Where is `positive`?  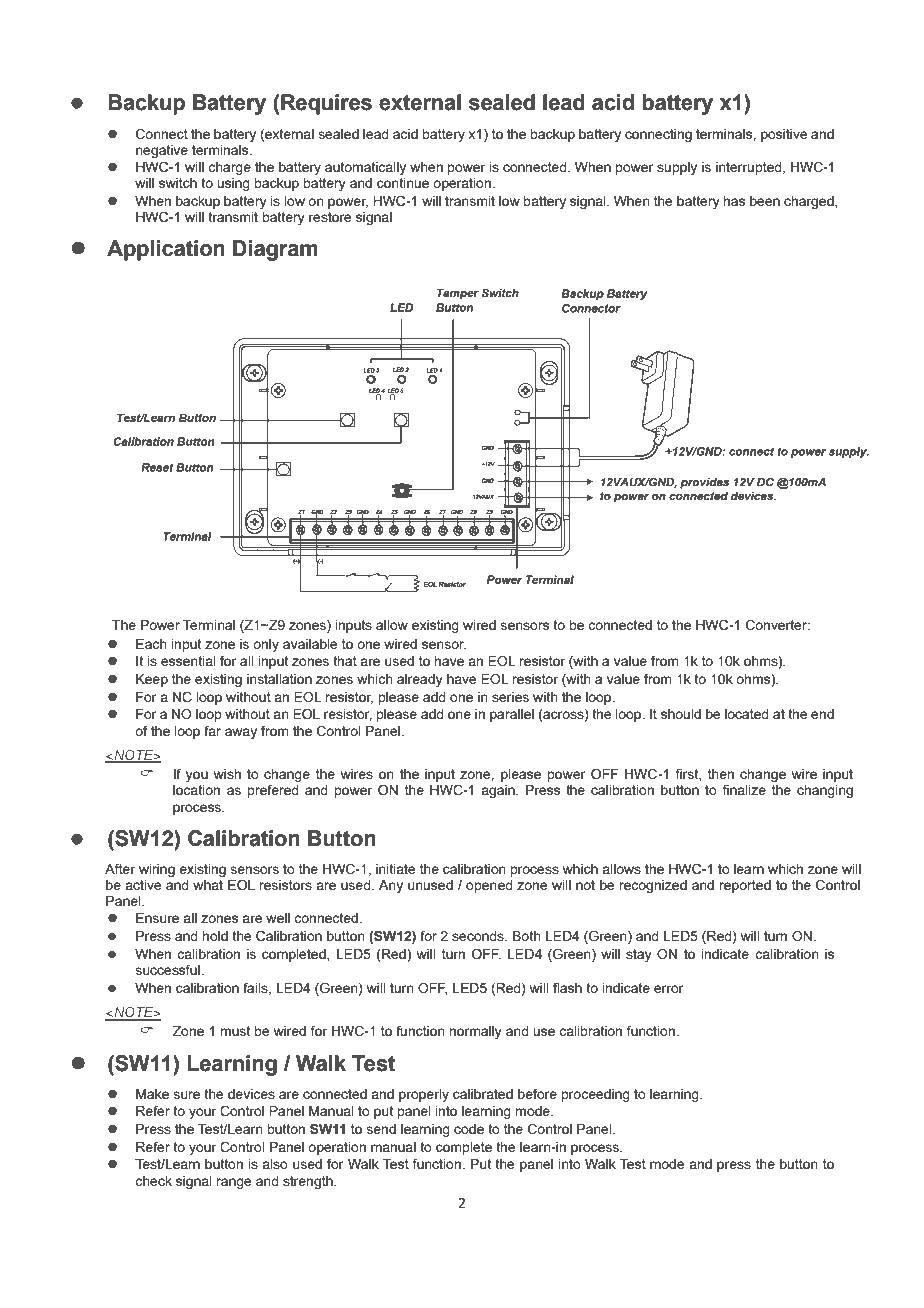
positive is located at coordinates (784, 135).
